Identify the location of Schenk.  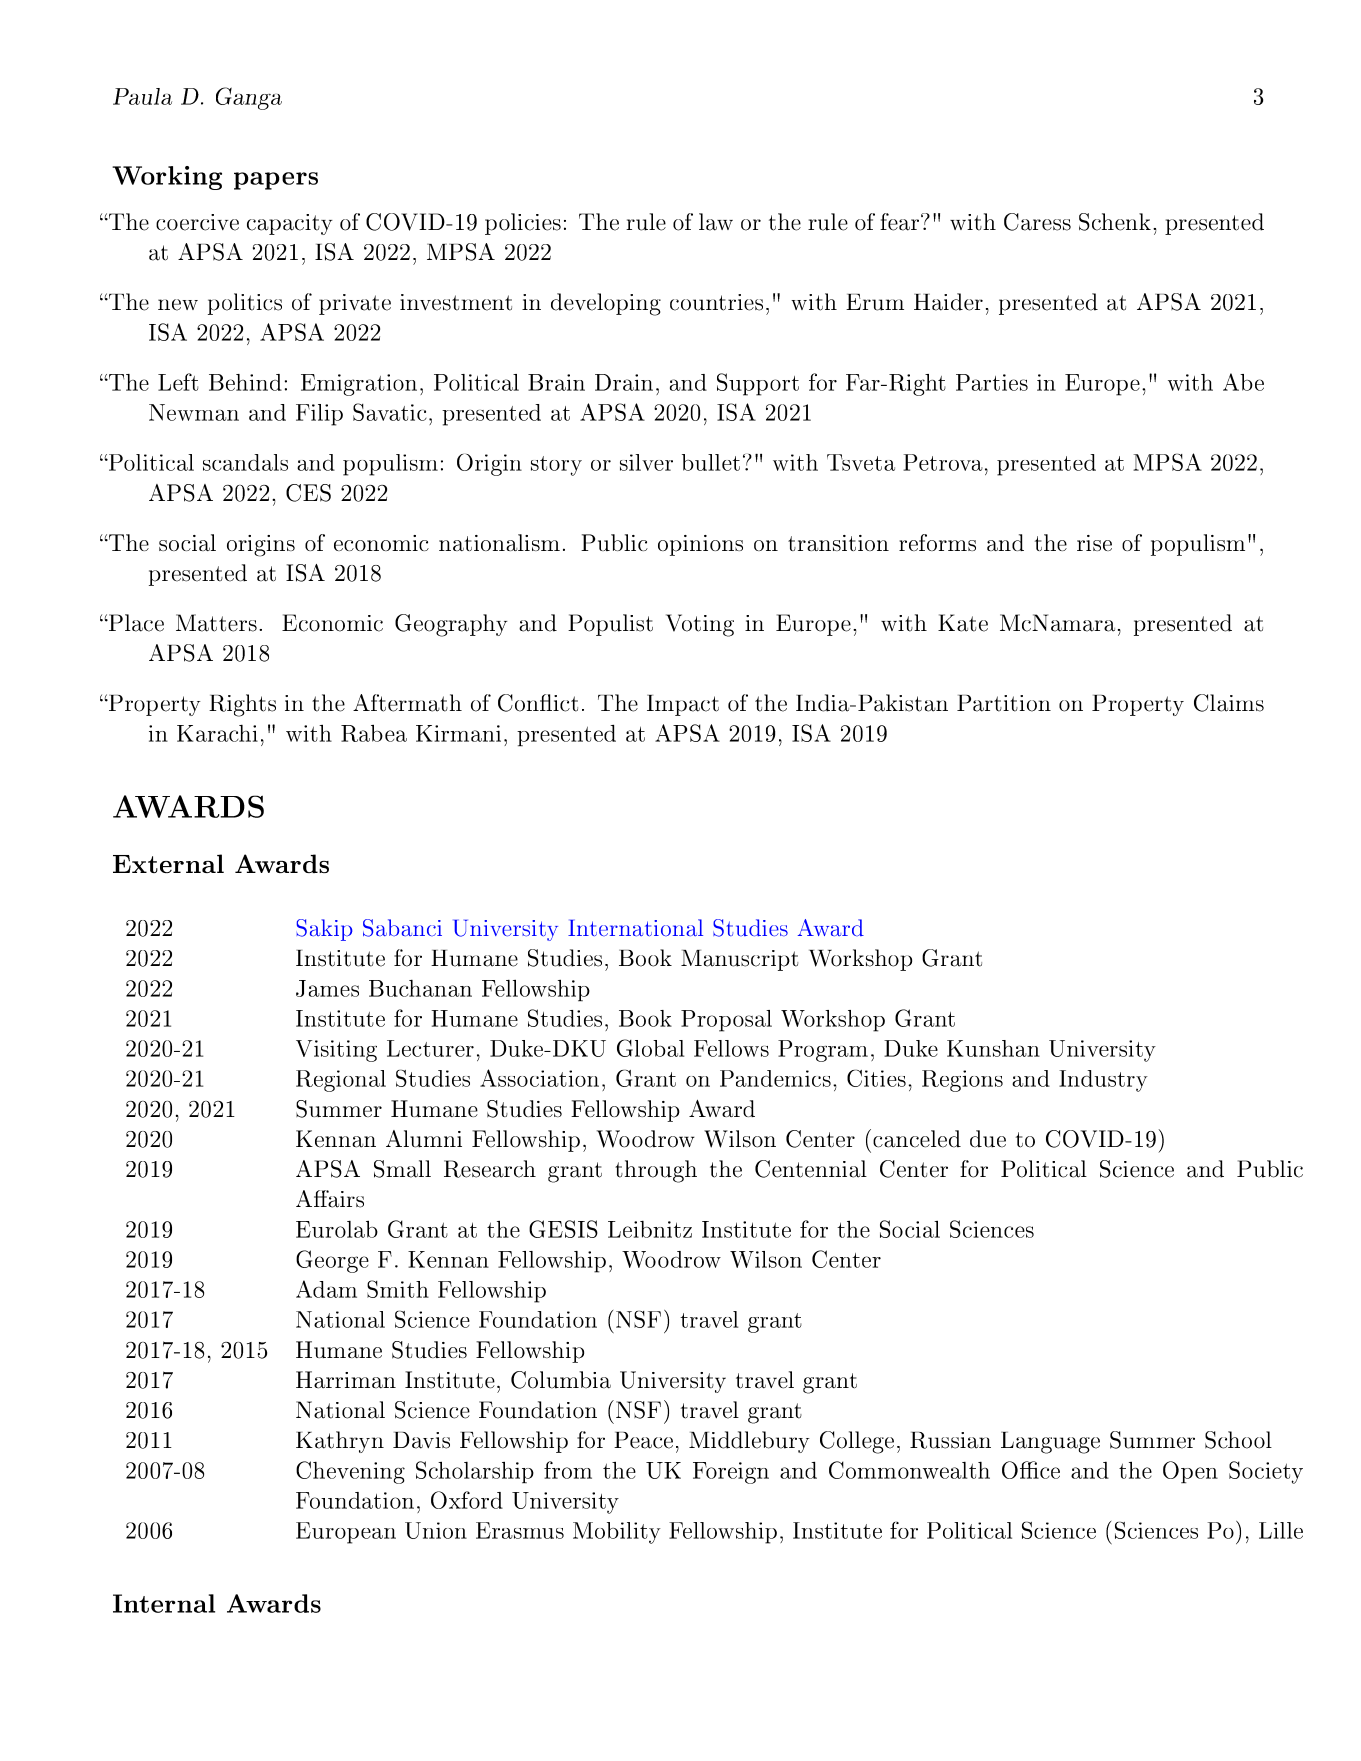
(1115, 222).
